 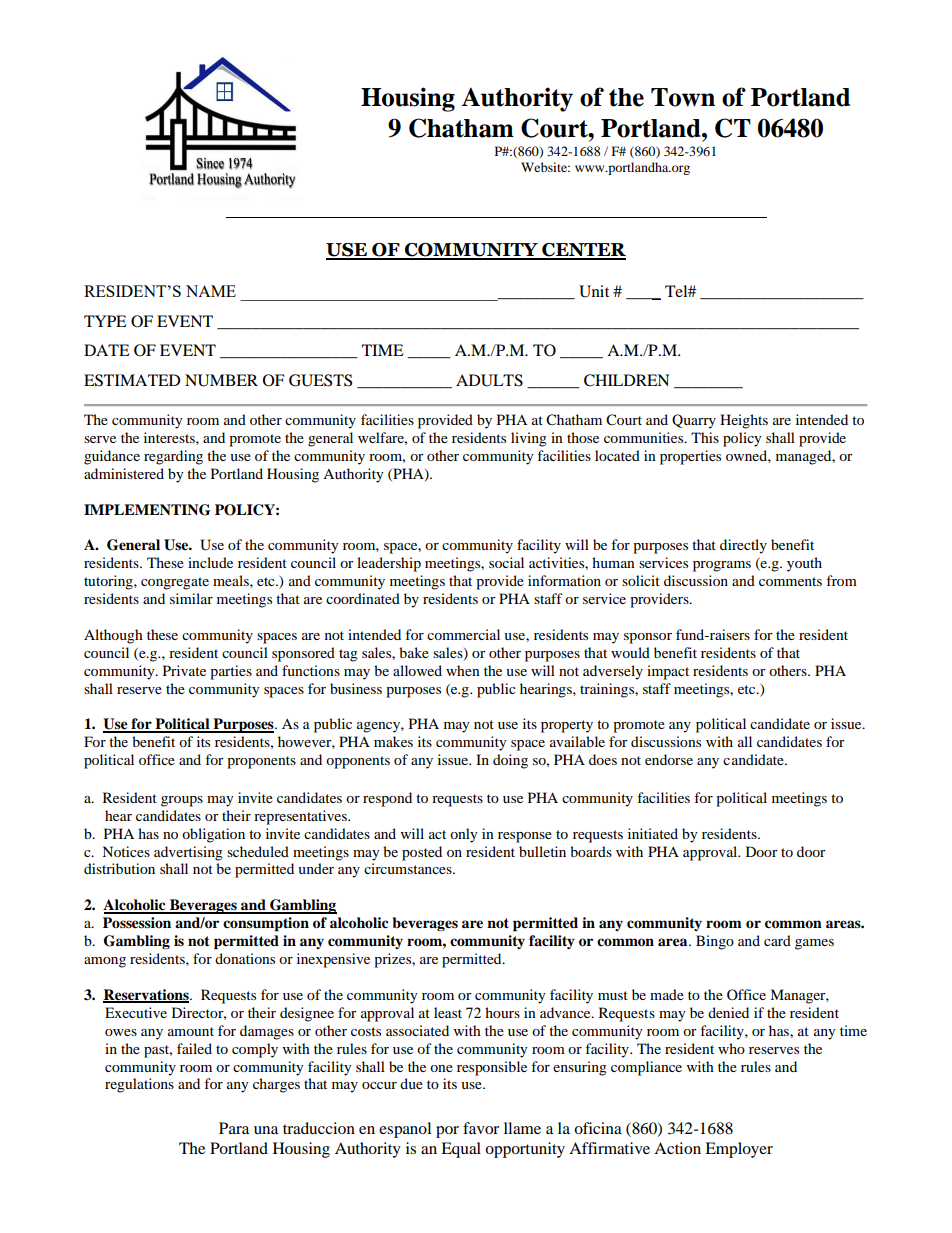 I want to click on NAME, so click(x=211, y=291).
